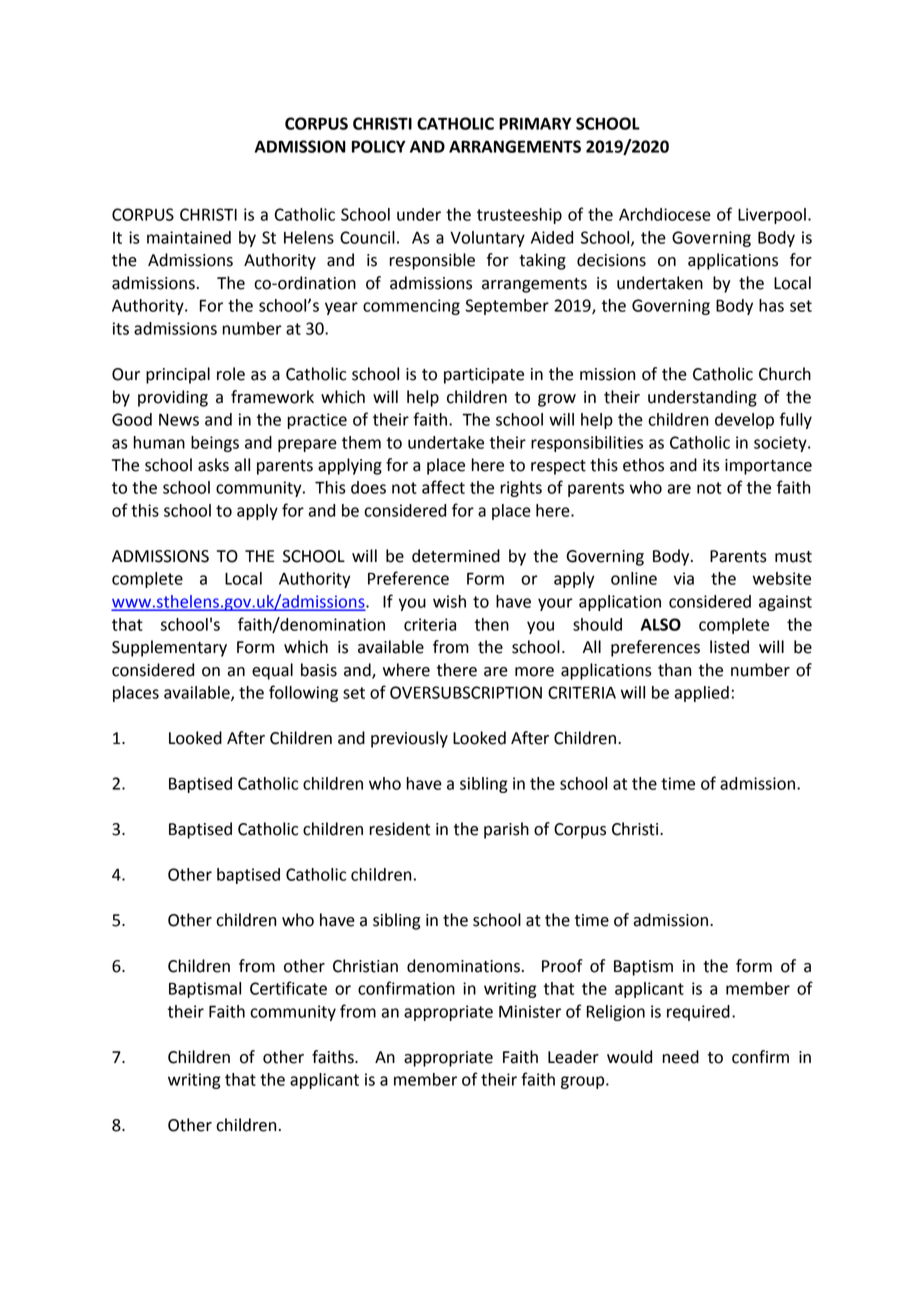 The width and height of the image is (924, 1308). I want to click on PRIMARY, so click(535, 123).
